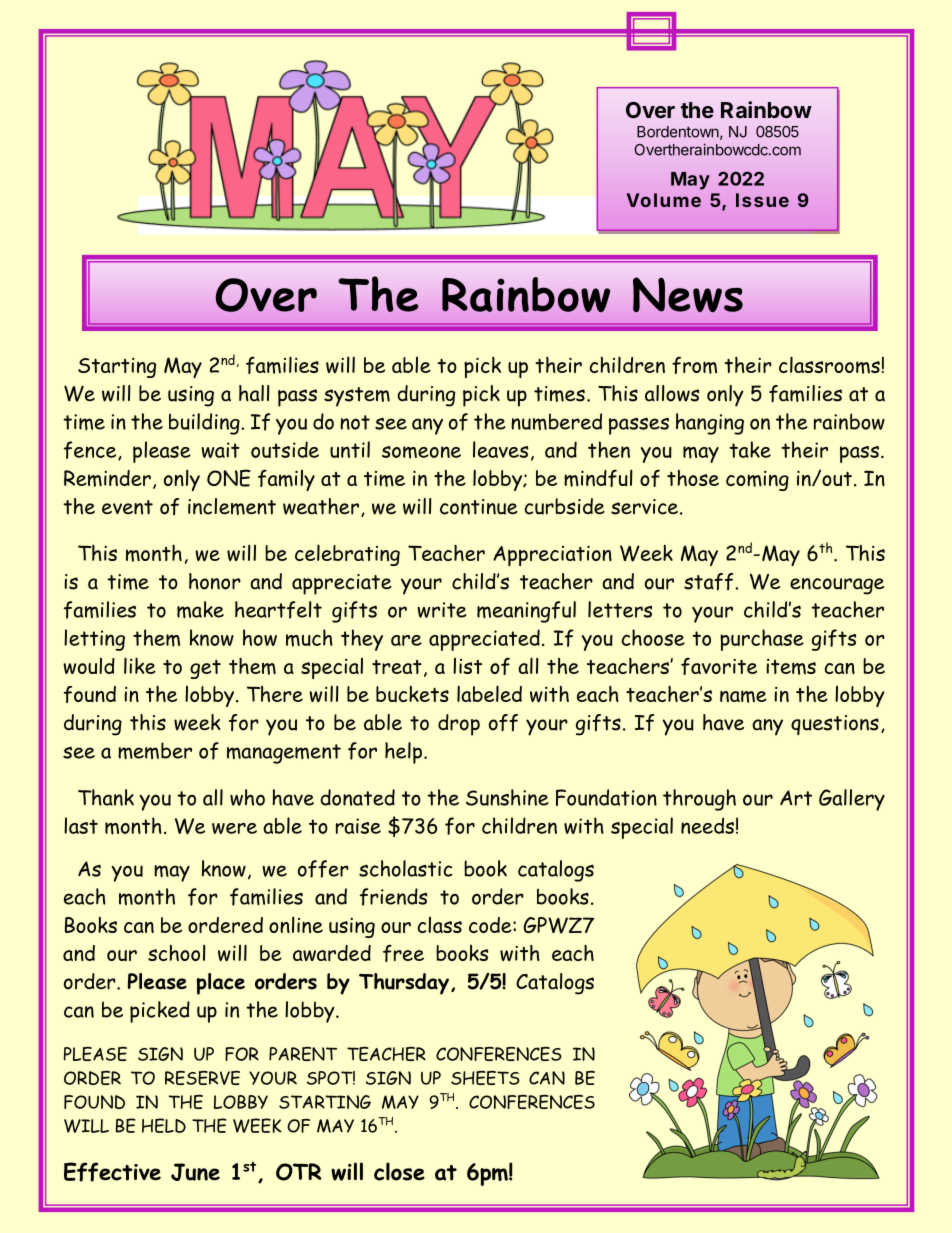 The width and height of the page is (952, 1233). What do you see at coordinates (399, 1171) in the page?
I see `close` at bounding box center [399, 1171].
